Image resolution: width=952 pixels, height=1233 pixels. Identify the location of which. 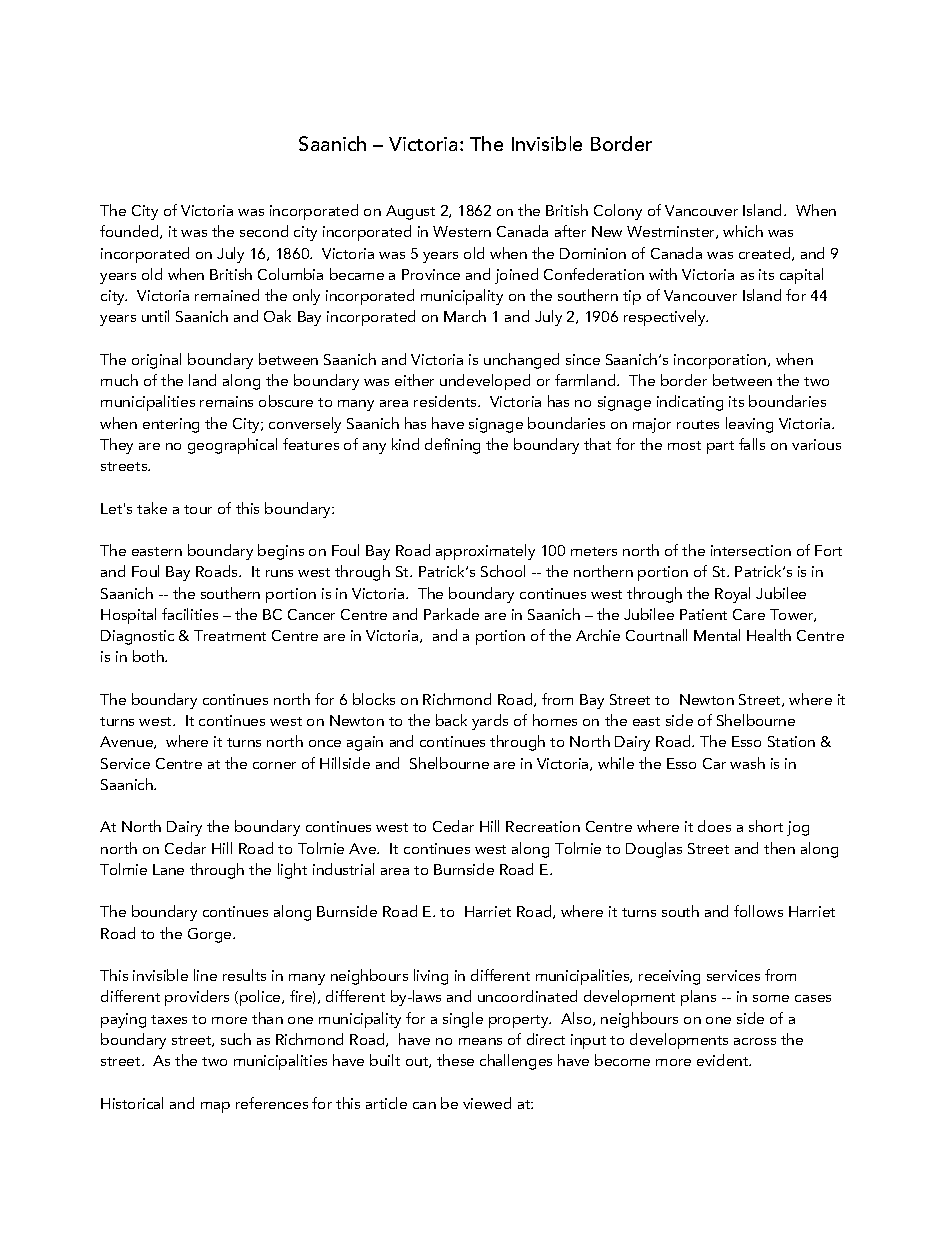
(743, 231).
